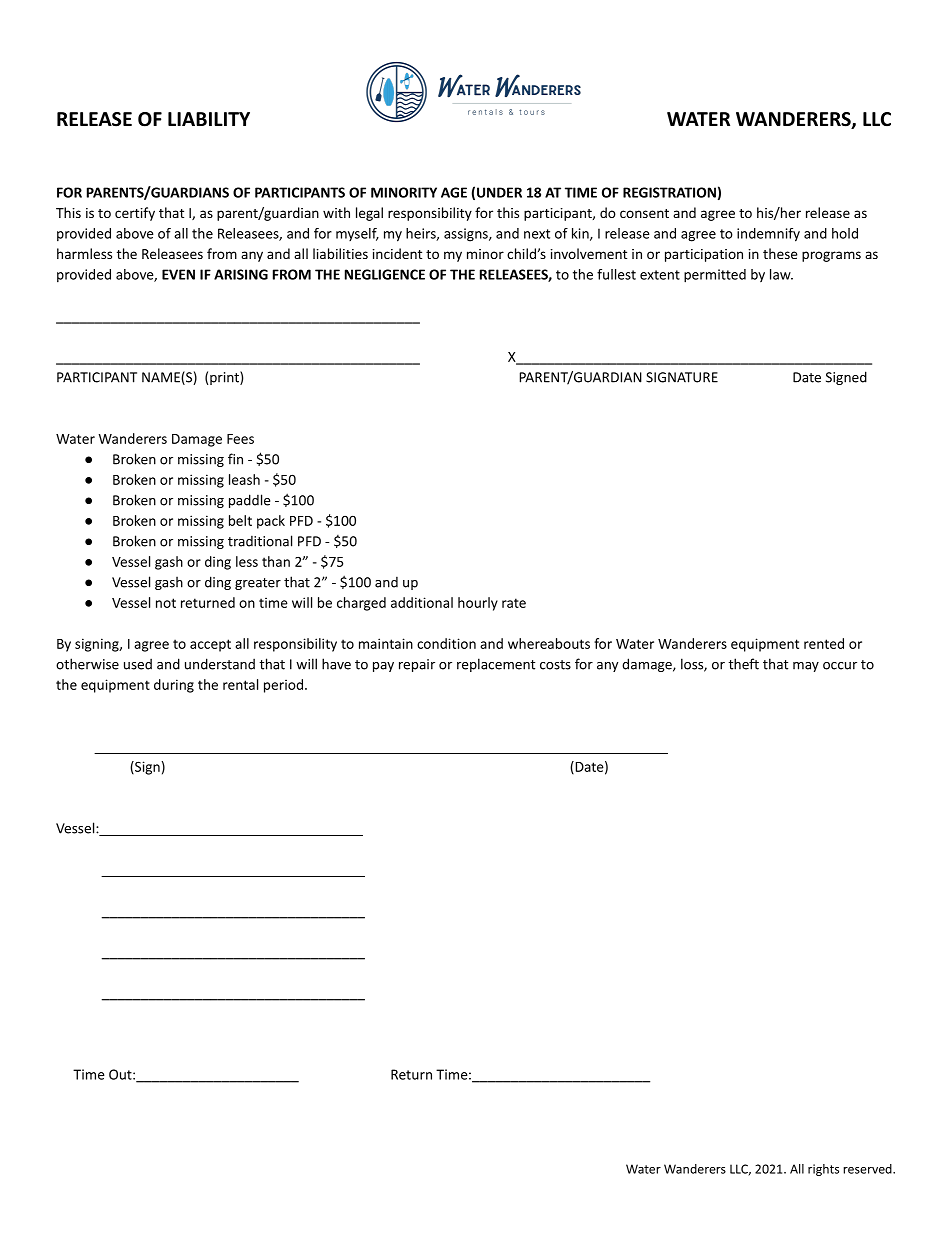 The width and height of the screenshot is (952, 1233). What do you see at coordinates (824, 643) in the screenshot?
I see `rented` at bounding box center [824, 643].
